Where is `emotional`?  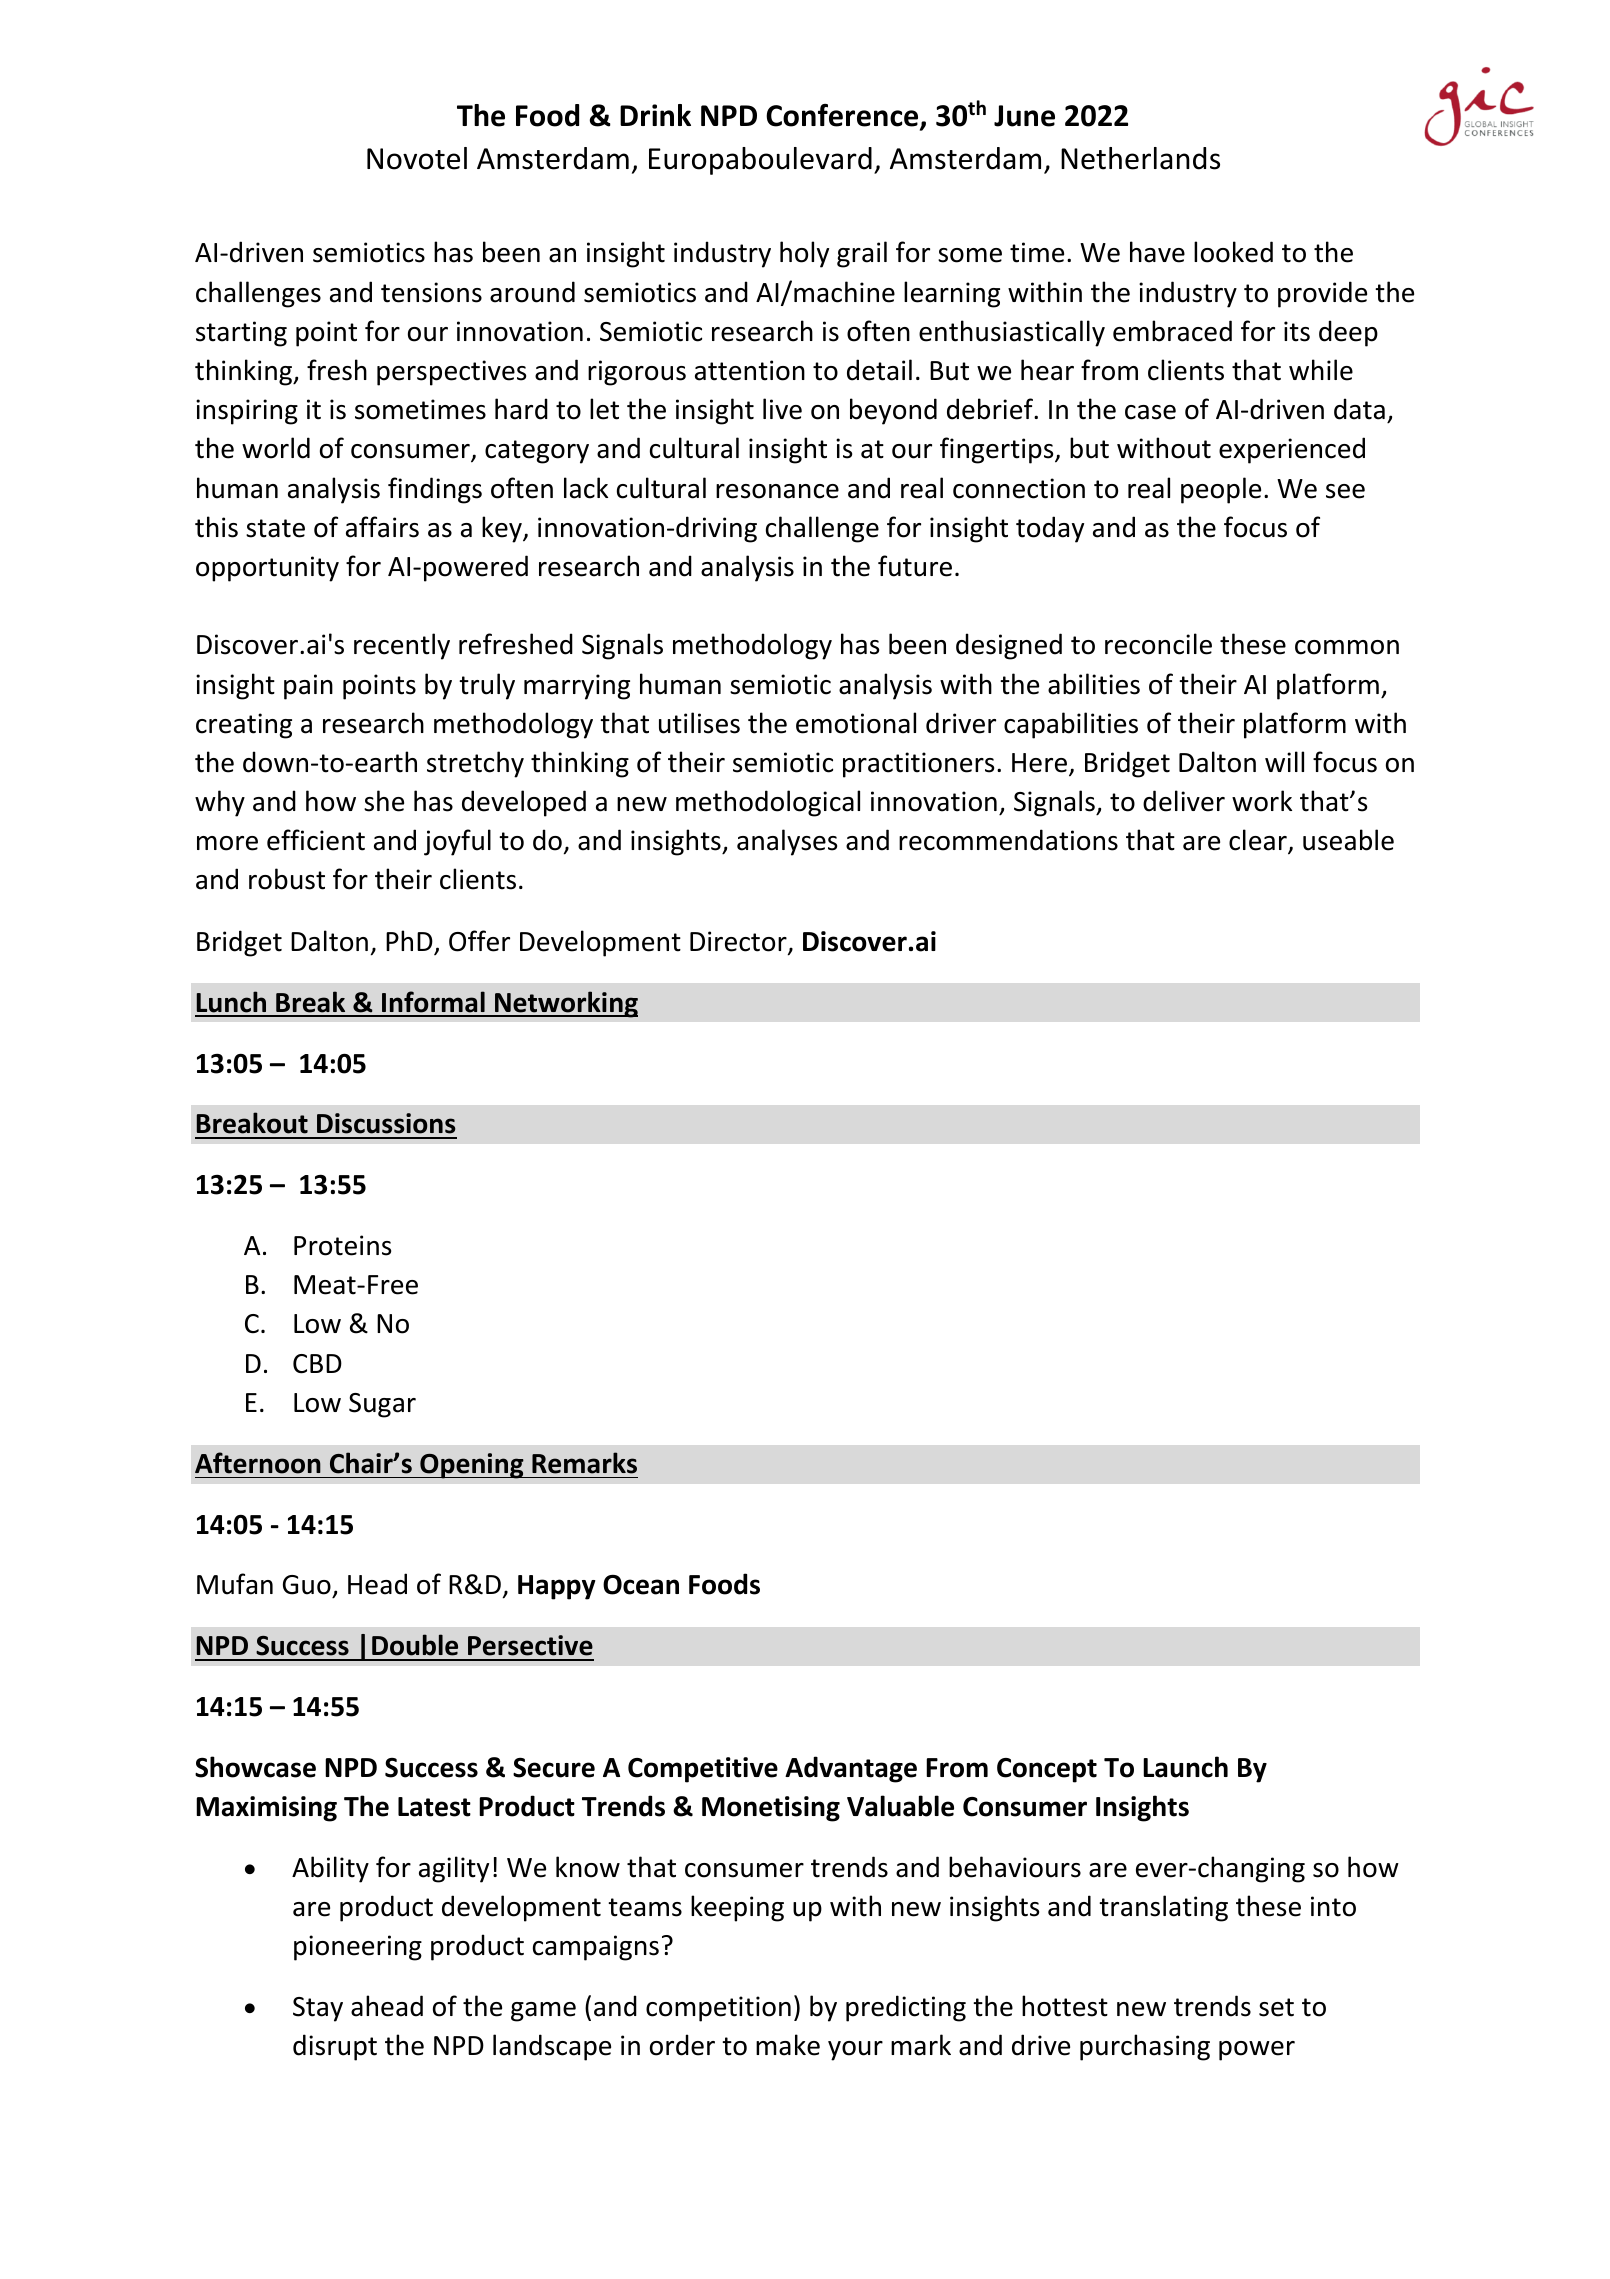
emotional is located at coordinates (856, 723).
